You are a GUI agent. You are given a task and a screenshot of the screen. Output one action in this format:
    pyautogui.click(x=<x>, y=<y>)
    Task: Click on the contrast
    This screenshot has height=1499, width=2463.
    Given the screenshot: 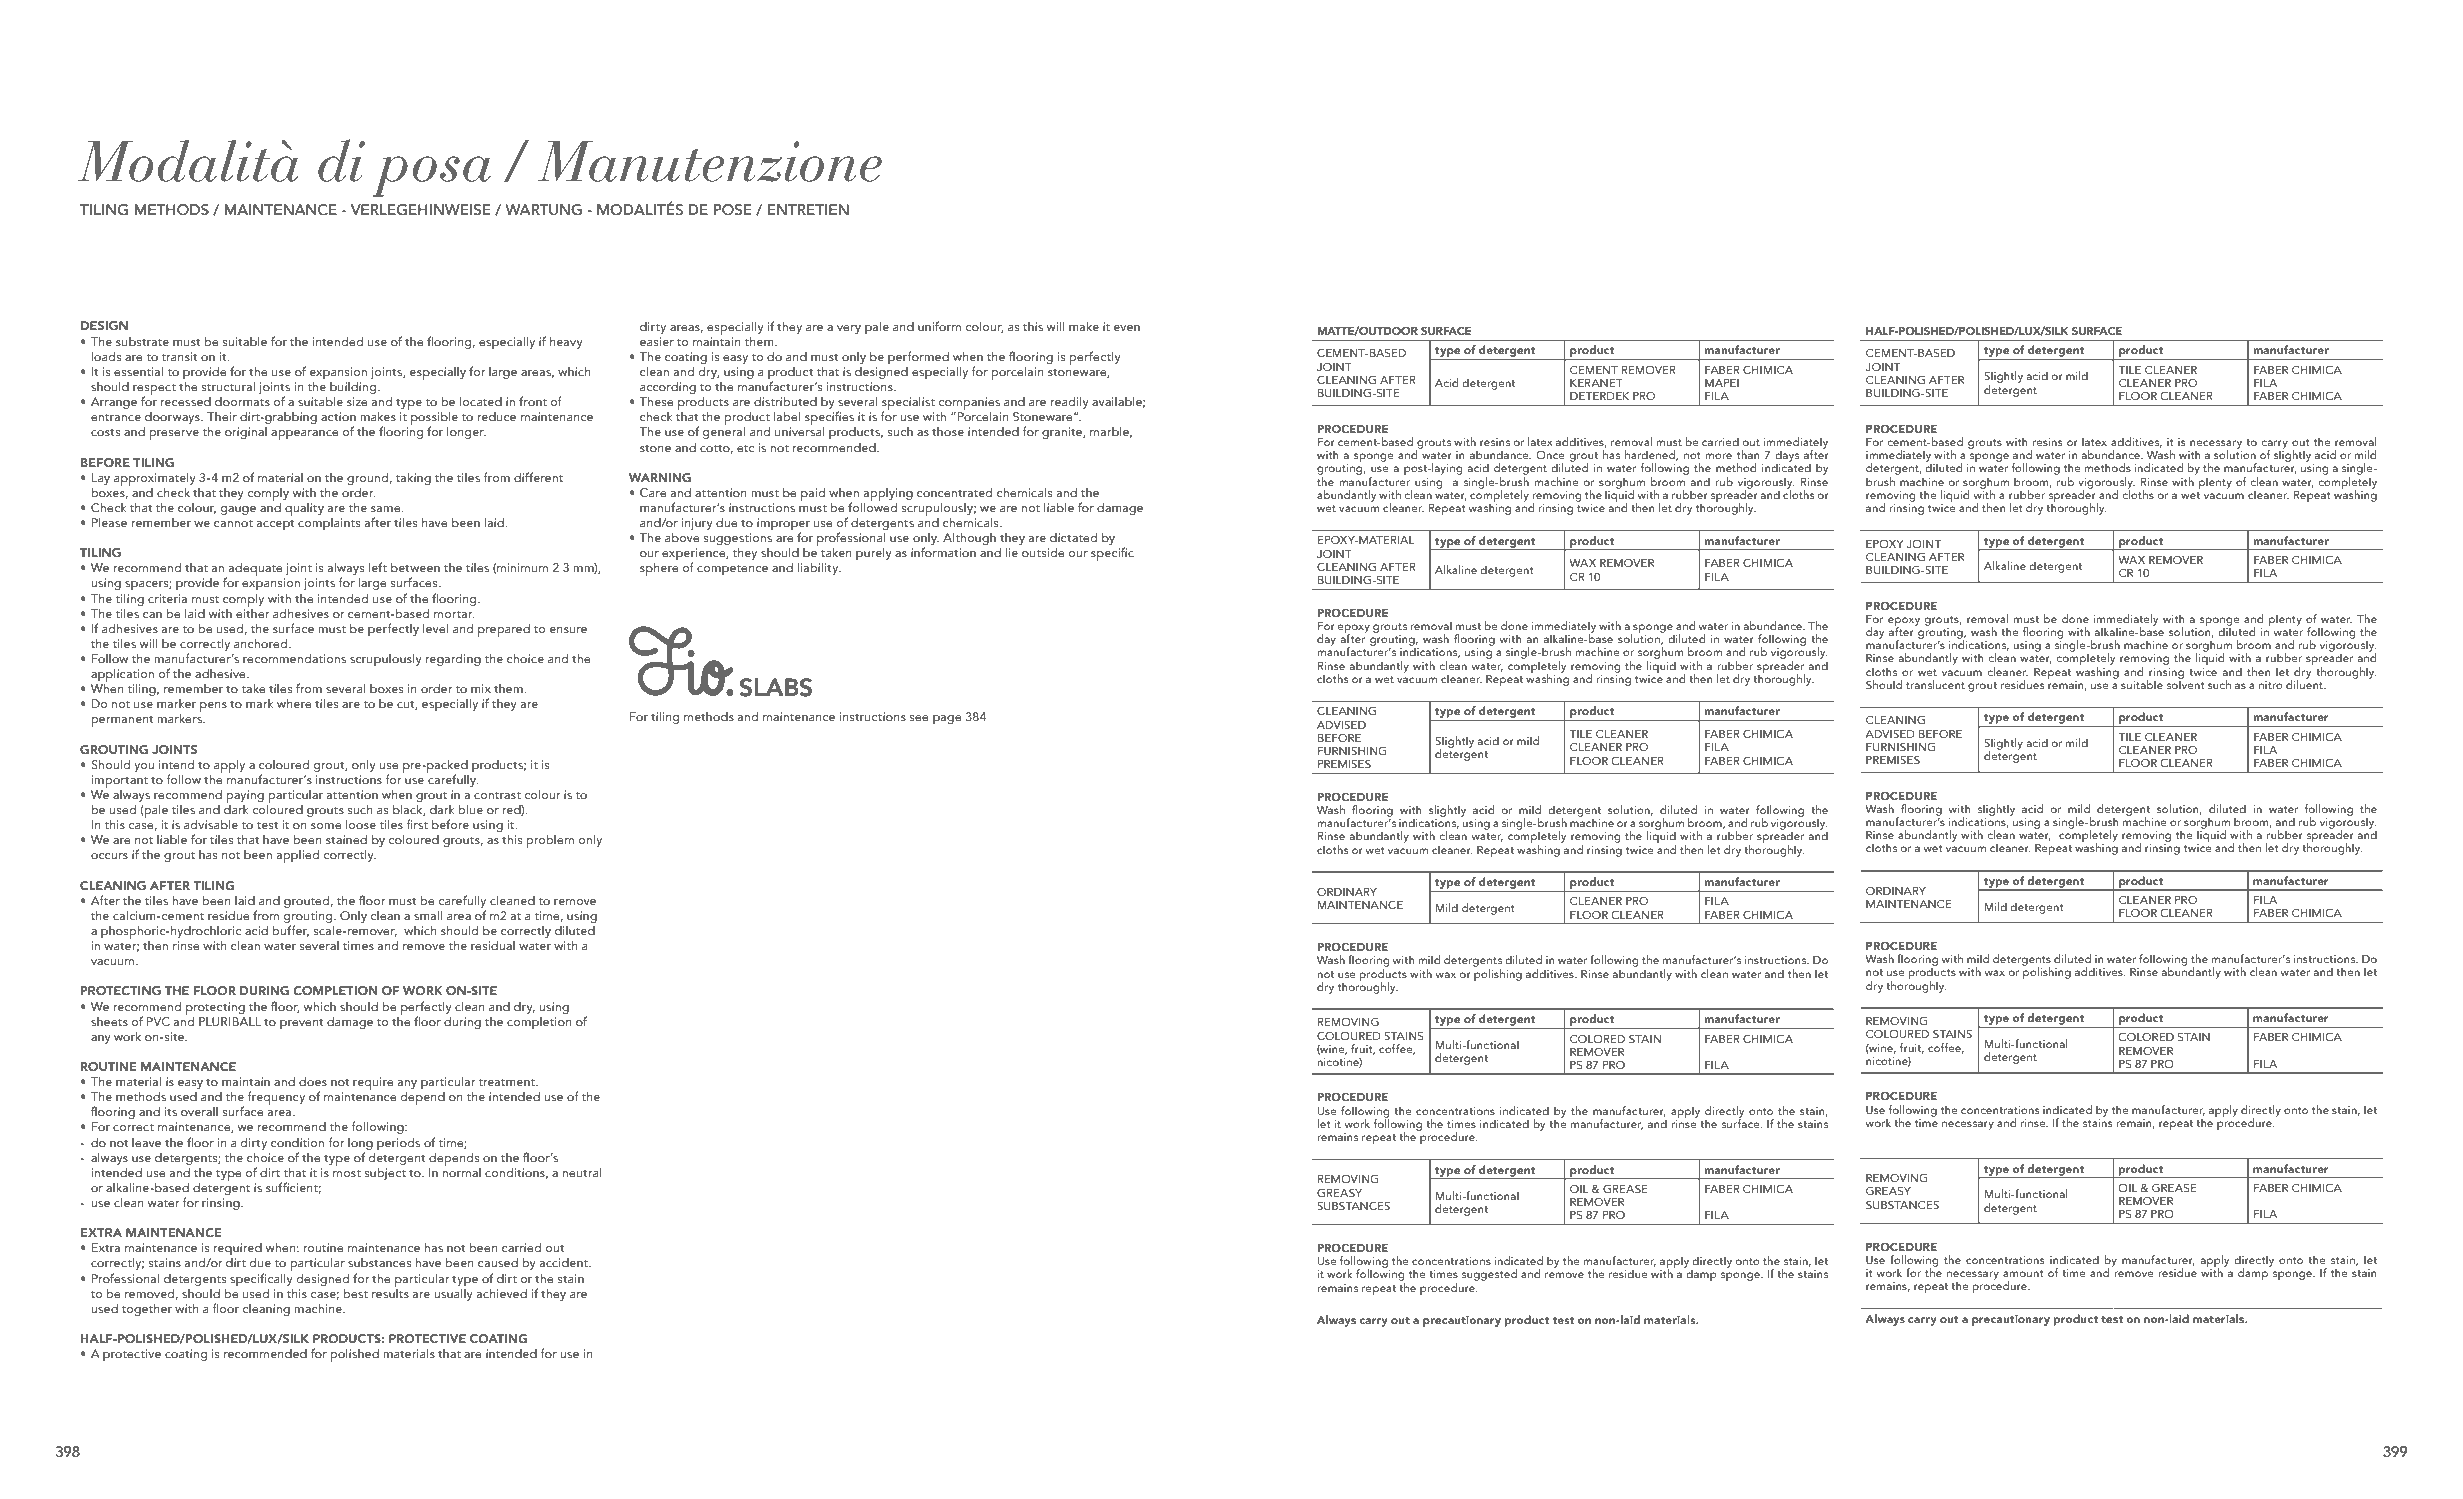 What is the action you would take?
    pyautogui.click(x=497, y=795)
